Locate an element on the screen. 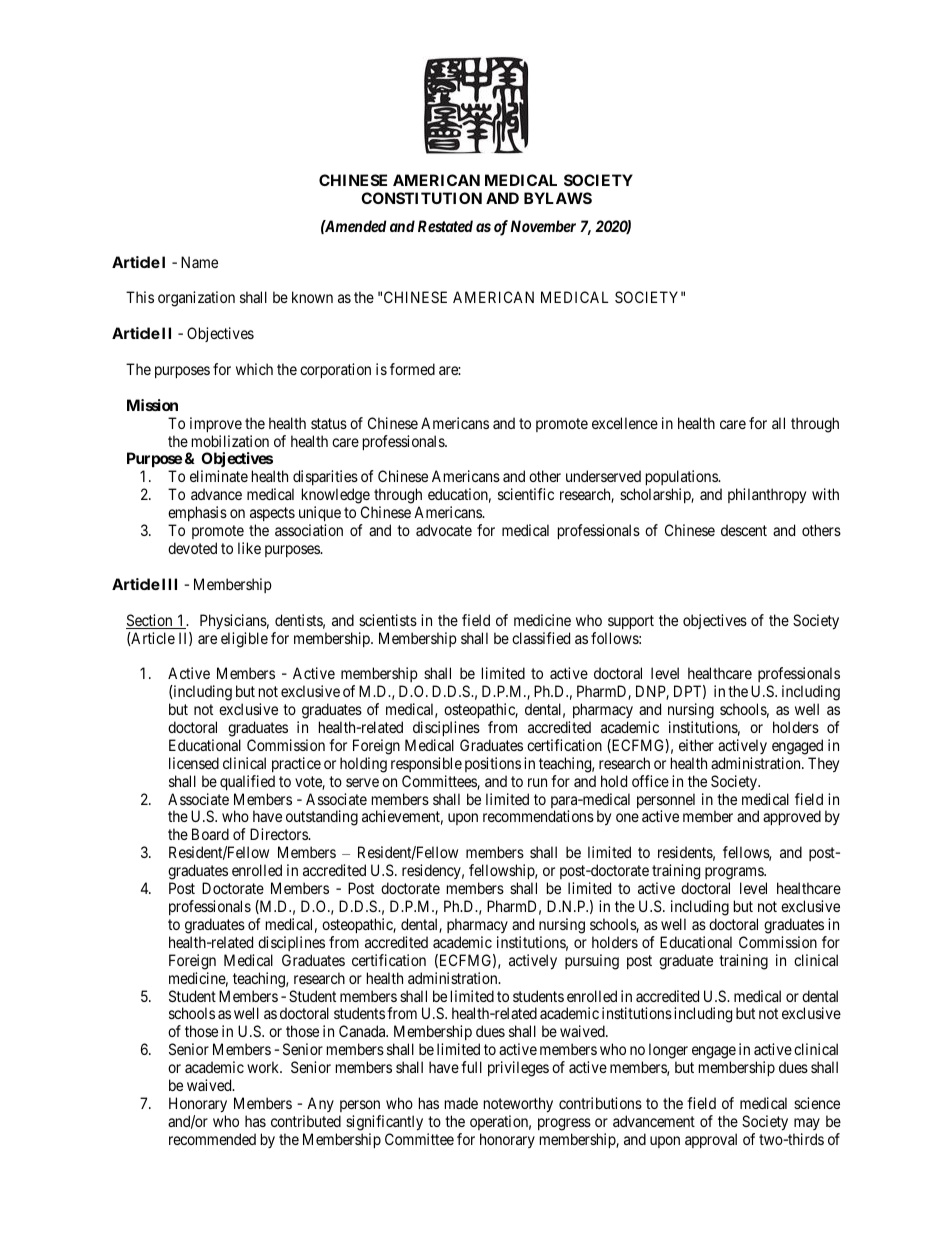 Image resolution: width=952 pixels, height=1233 pixels. advocate is located at coordinates (444, 530).
